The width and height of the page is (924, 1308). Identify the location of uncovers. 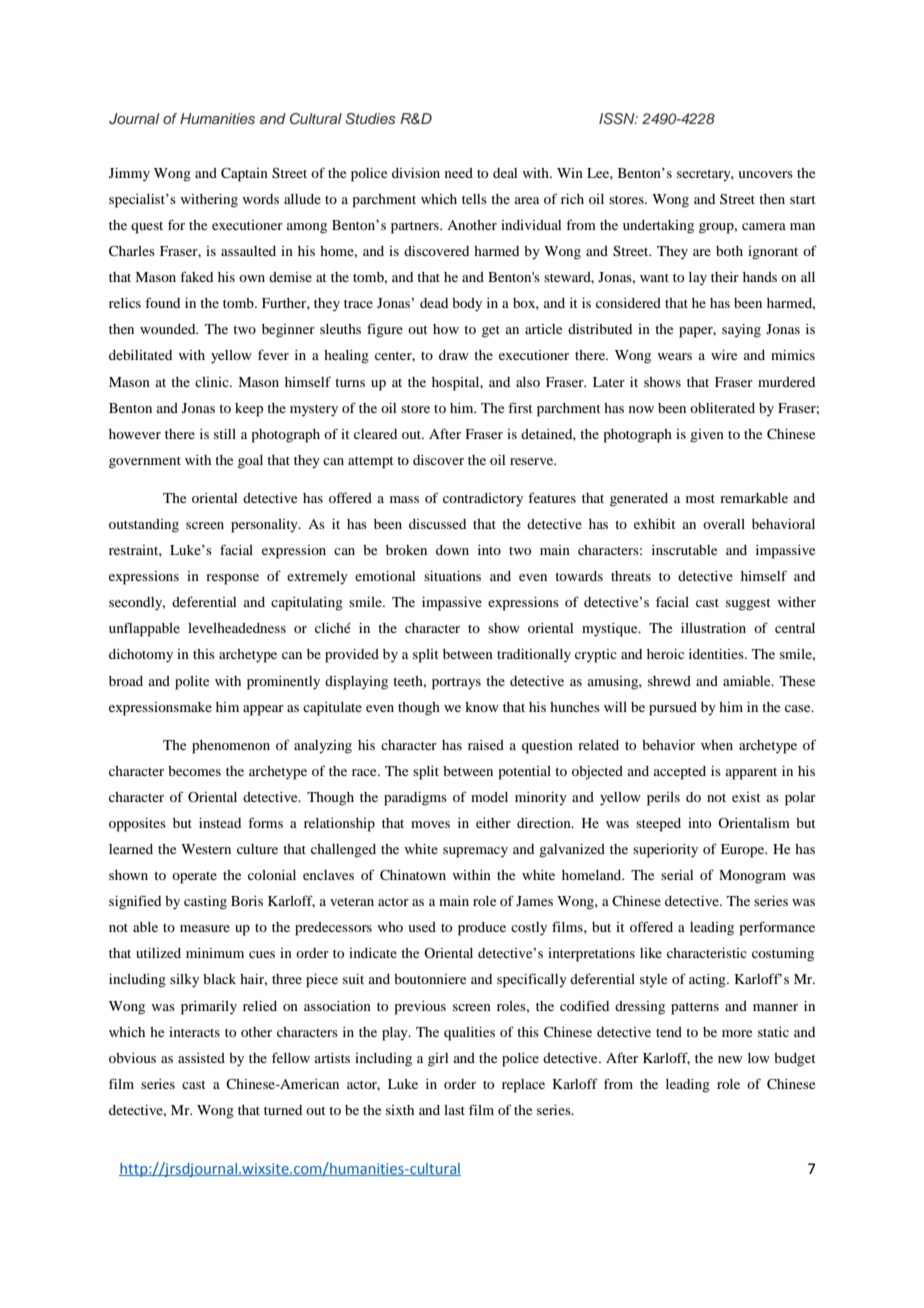
(765, 174).
